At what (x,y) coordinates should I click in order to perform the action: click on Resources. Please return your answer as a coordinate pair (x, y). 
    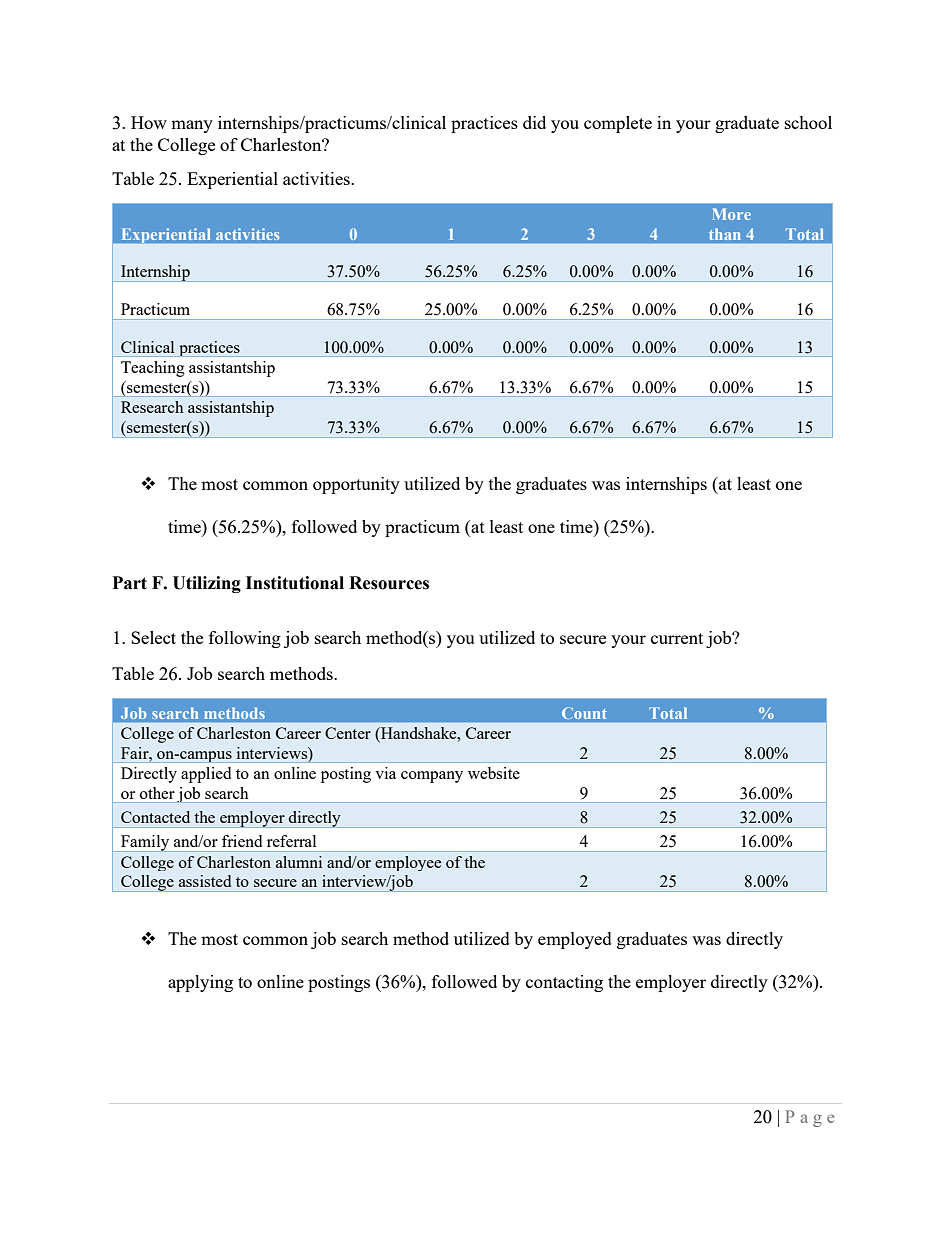
    Looking at the image, I should click on (389, 583).
